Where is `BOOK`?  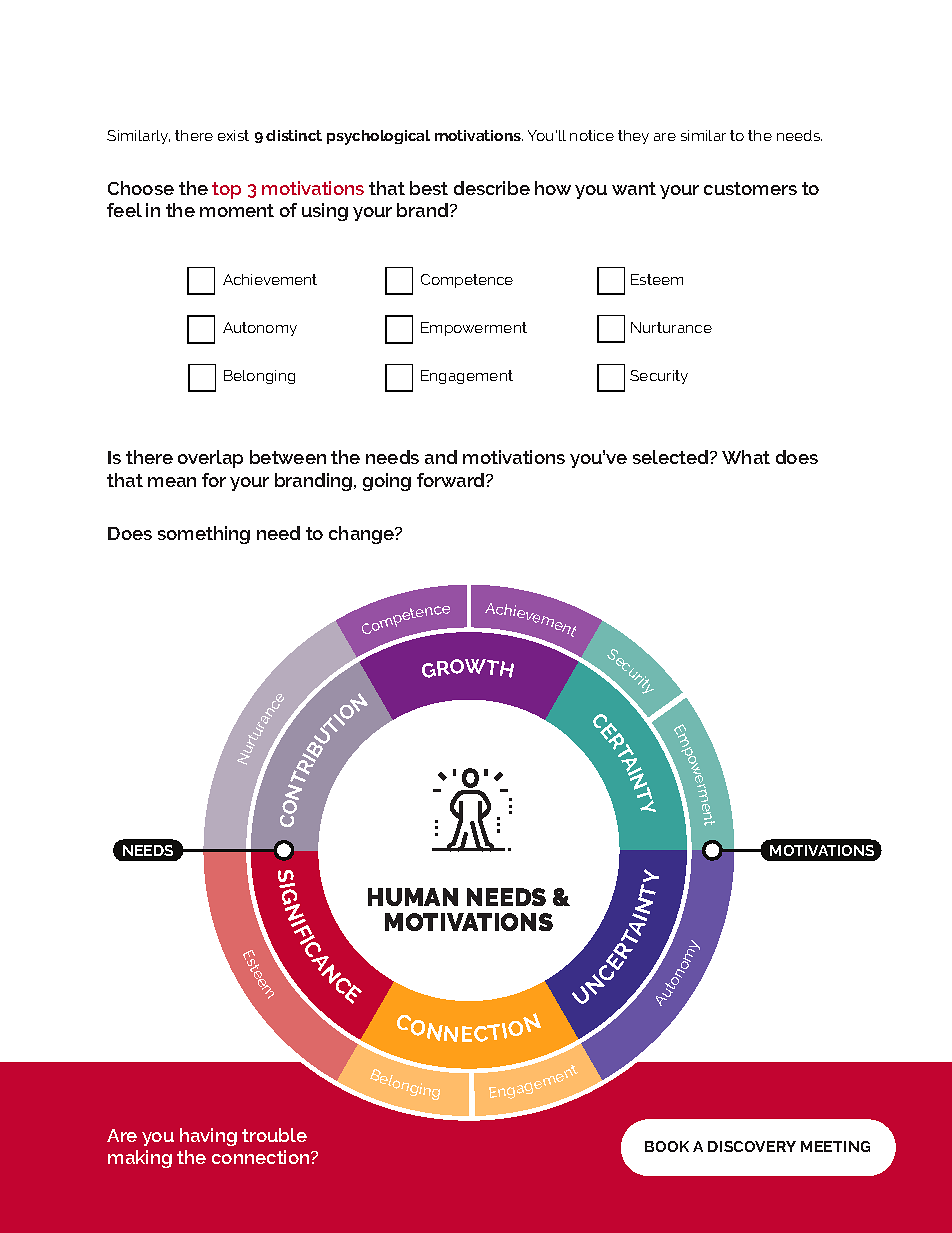
BOOK is located at coordinates (667, 1146).
